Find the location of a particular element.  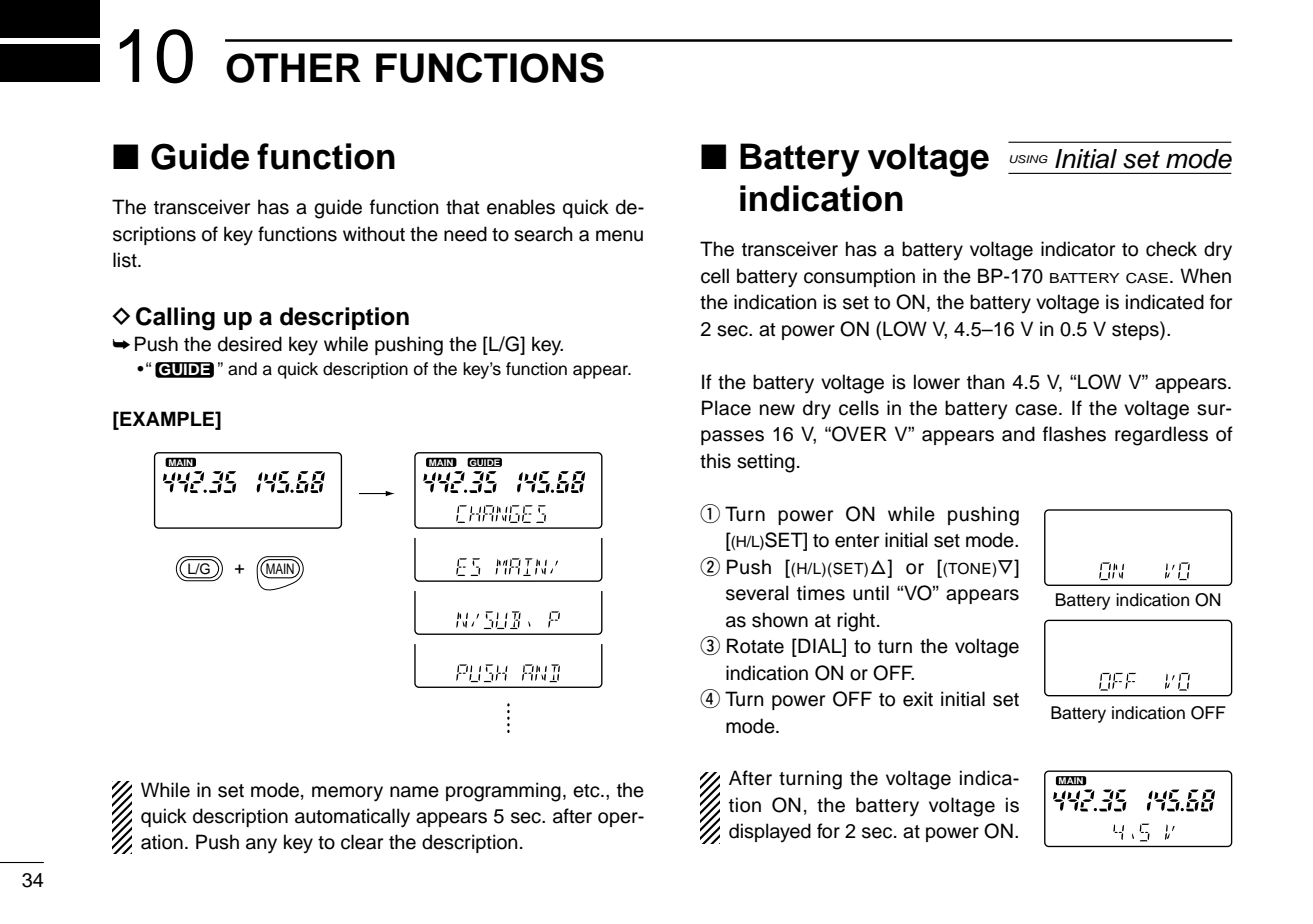

USING is located at coordinates (1028, 159).
